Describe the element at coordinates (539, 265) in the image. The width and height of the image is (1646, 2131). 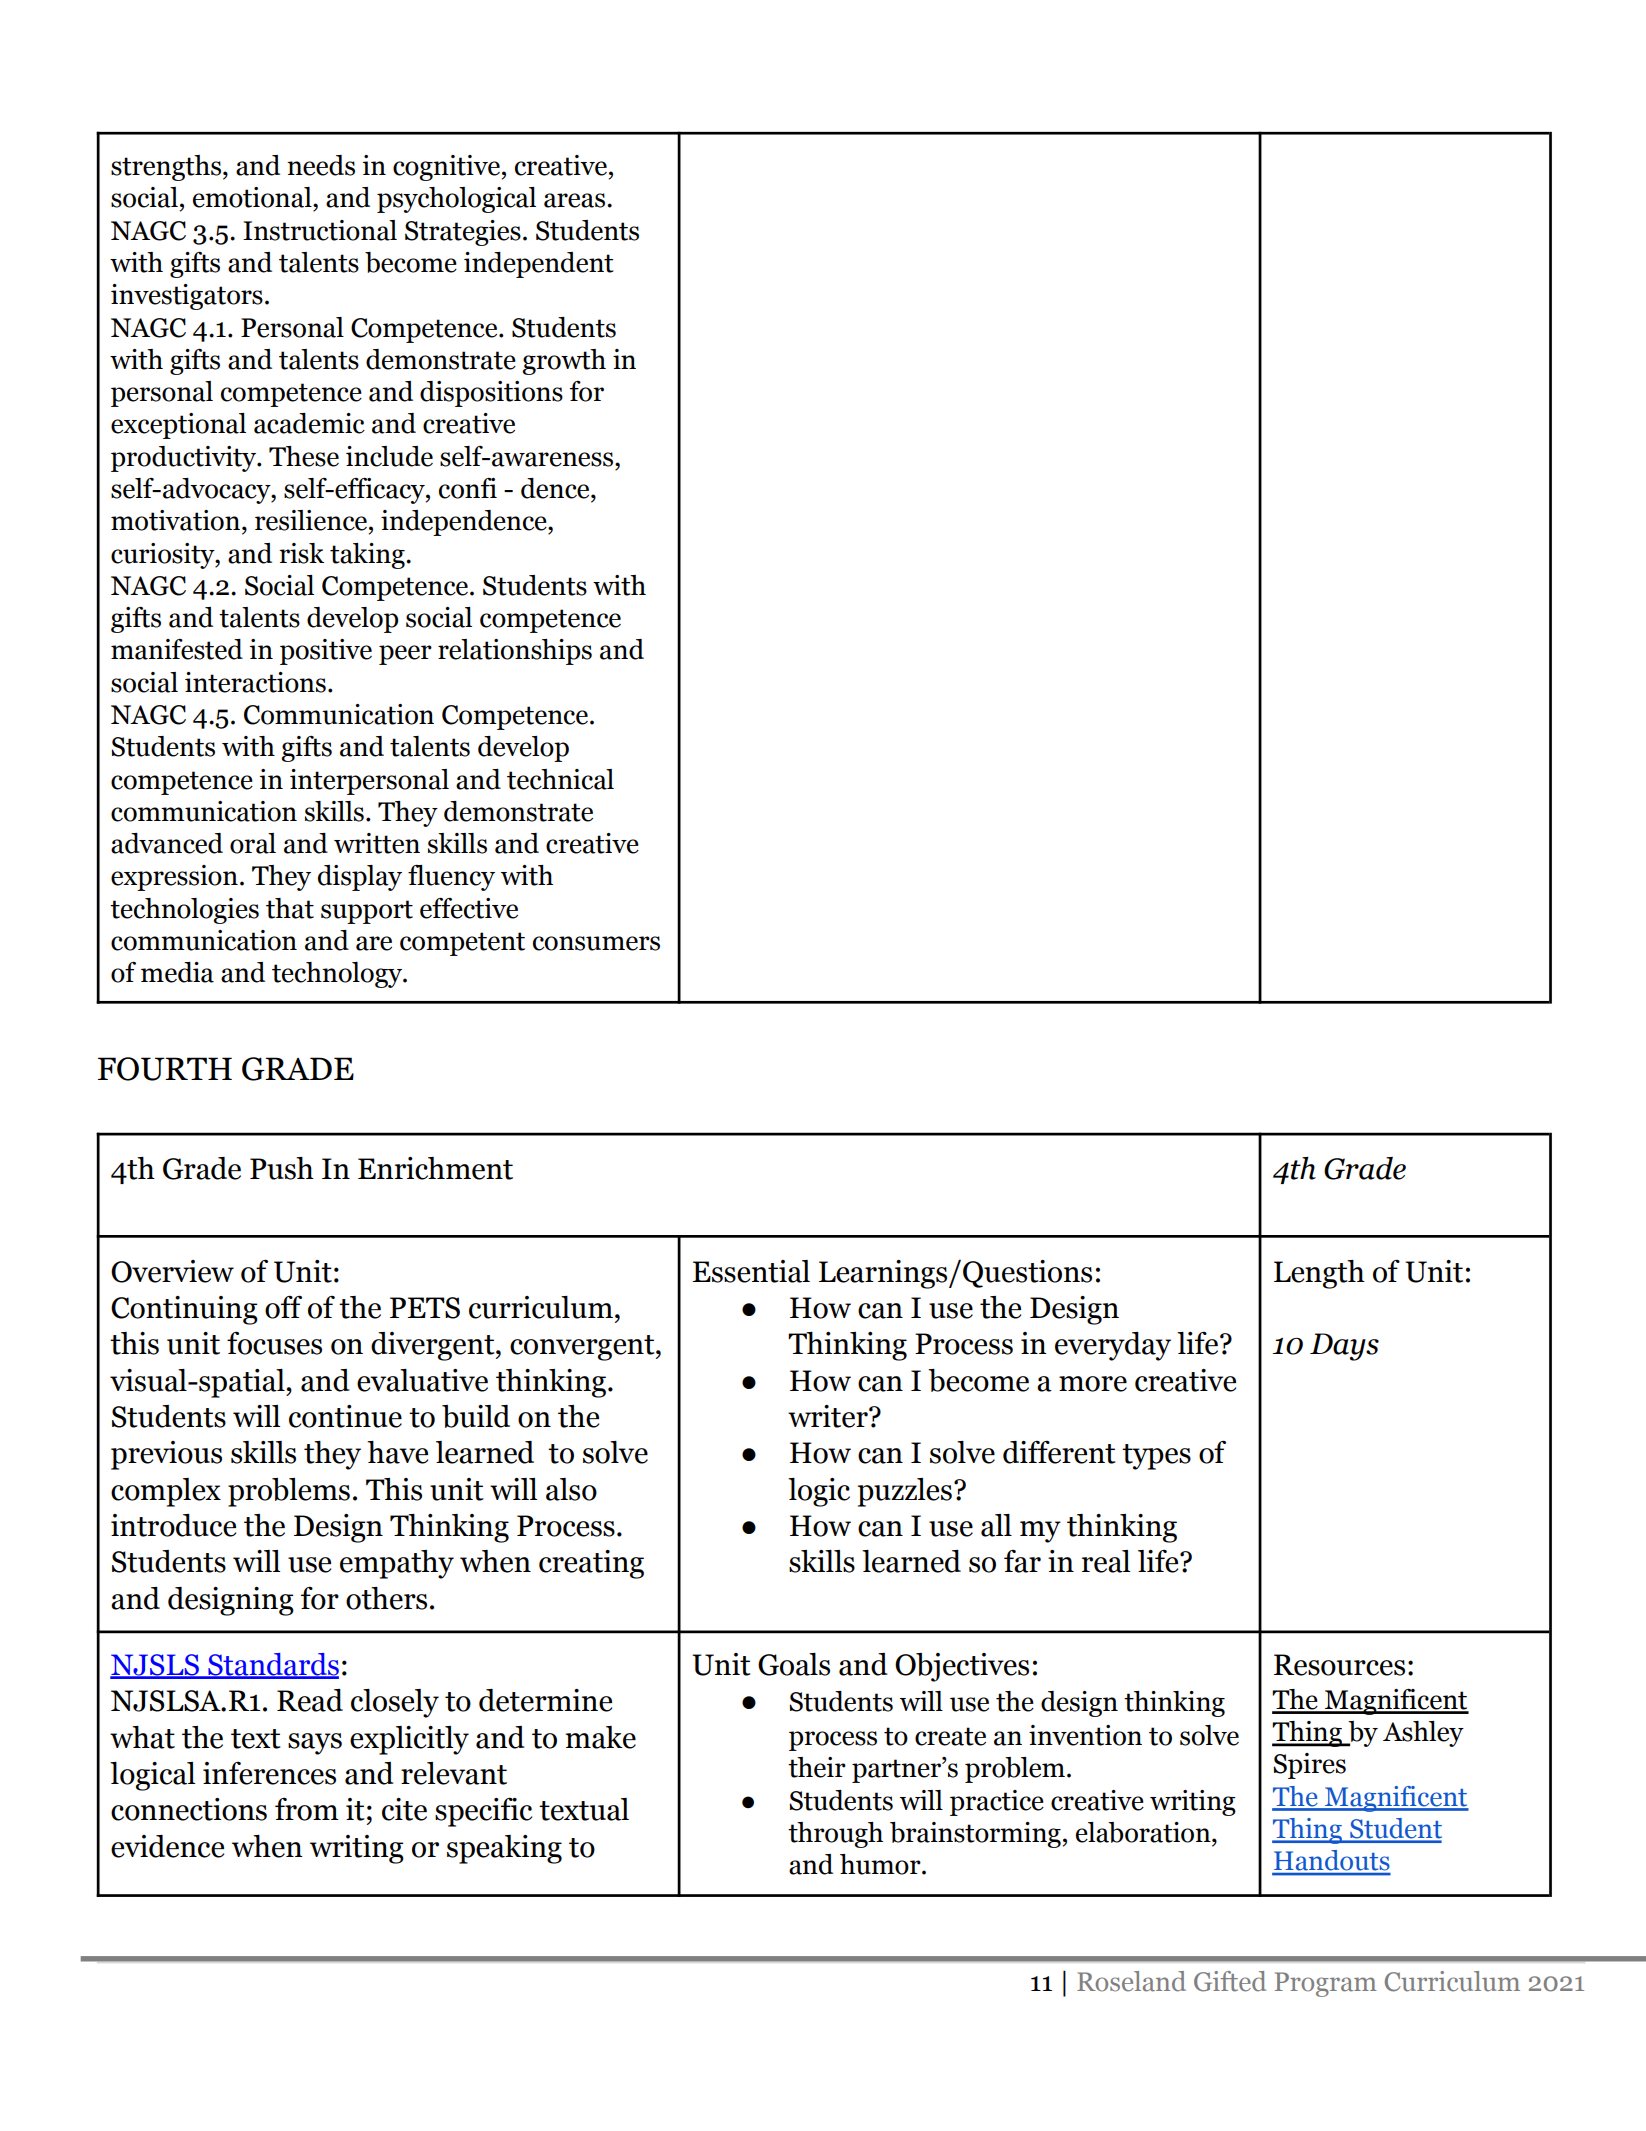
I see `independent` at that location.
